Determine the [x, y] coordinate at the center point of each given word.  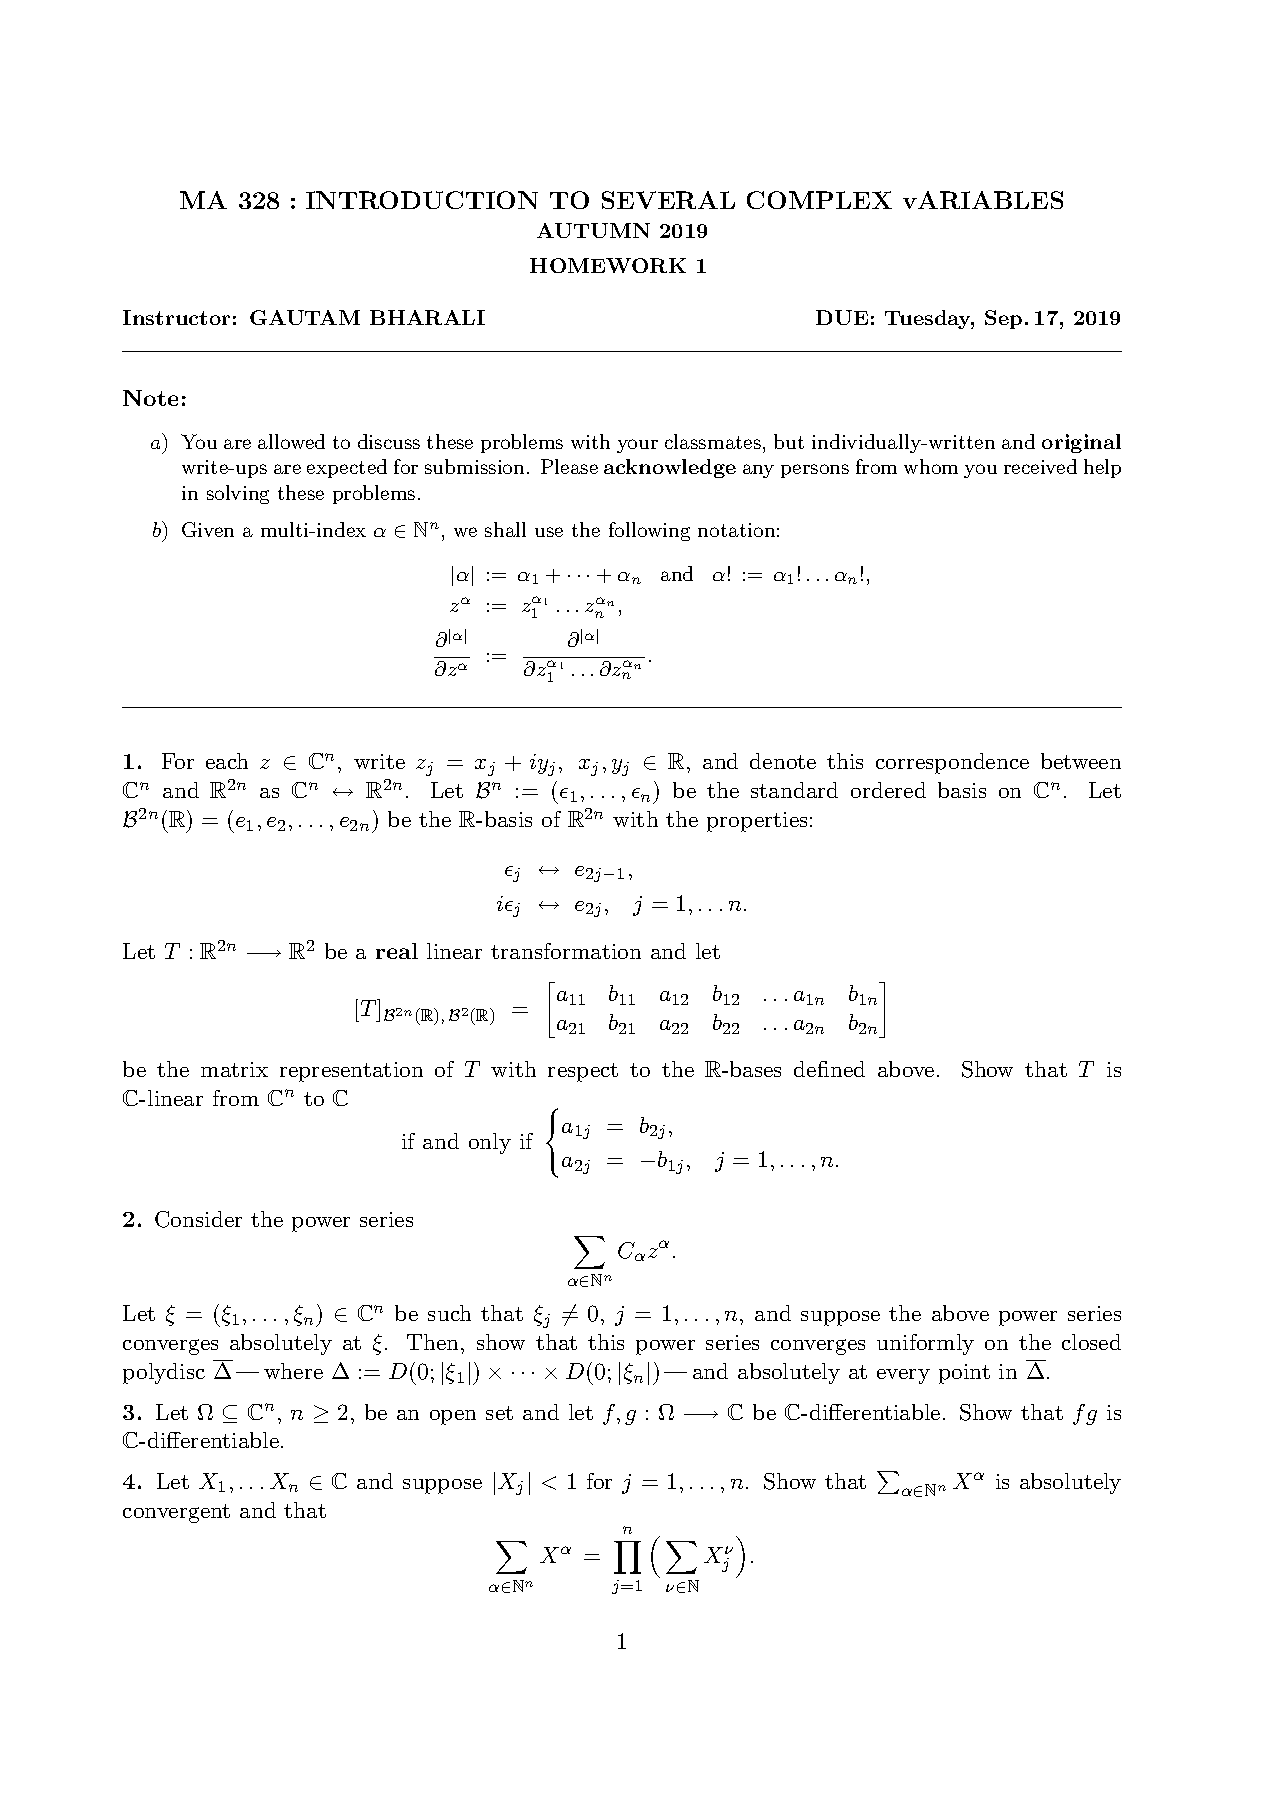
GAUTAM [305, 317]
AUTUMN [593, 230]
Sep [1003, 319]
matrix [234, 1069]
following [649, 531]
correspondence [952, 763]
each [227, 761]
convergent [176, 1513]
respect [583, 1072]
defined [829, 1069]
